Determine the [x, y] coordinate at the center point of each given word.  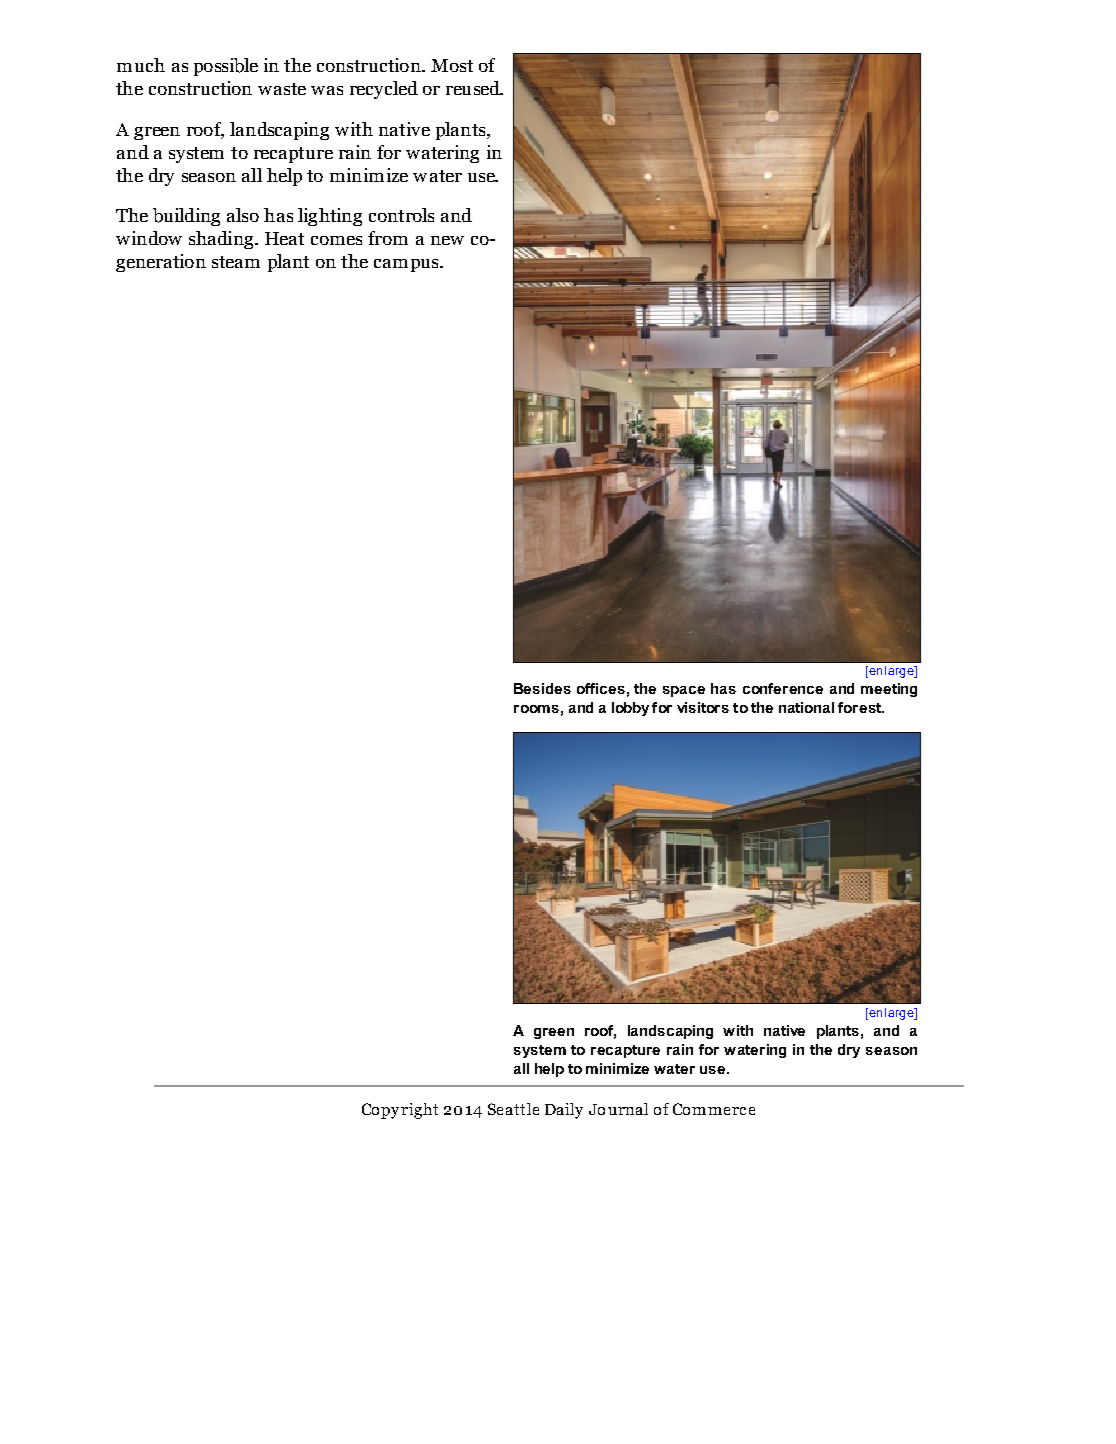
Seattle [513, 1109]
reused [474, 88]
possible [226, 67]
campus [407, 265]
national [806, 707]
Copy [380, 1111]
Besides [542, 688]
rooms [536, 709]
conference [783, 688]
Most [452, 65]
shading [222, 240]
